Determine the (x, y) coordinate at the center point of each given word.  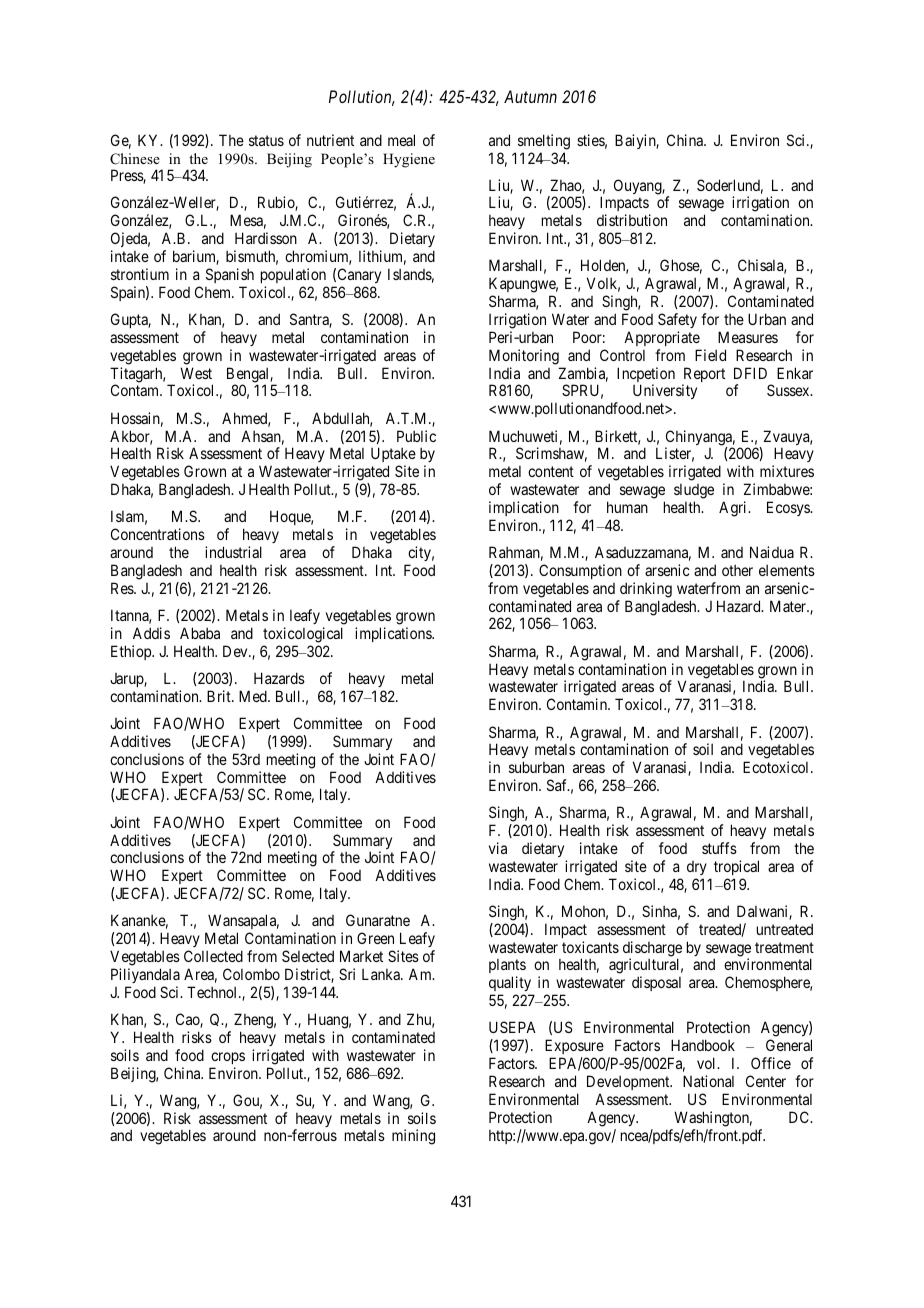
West (196, 373)
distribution (632, 220)
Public (416, 436)
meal (401, 140)
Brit (220, 696)
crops (228, 1058)
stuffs (719, 848)
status (266, 140)
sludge (694, 493)
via (498, 848)
